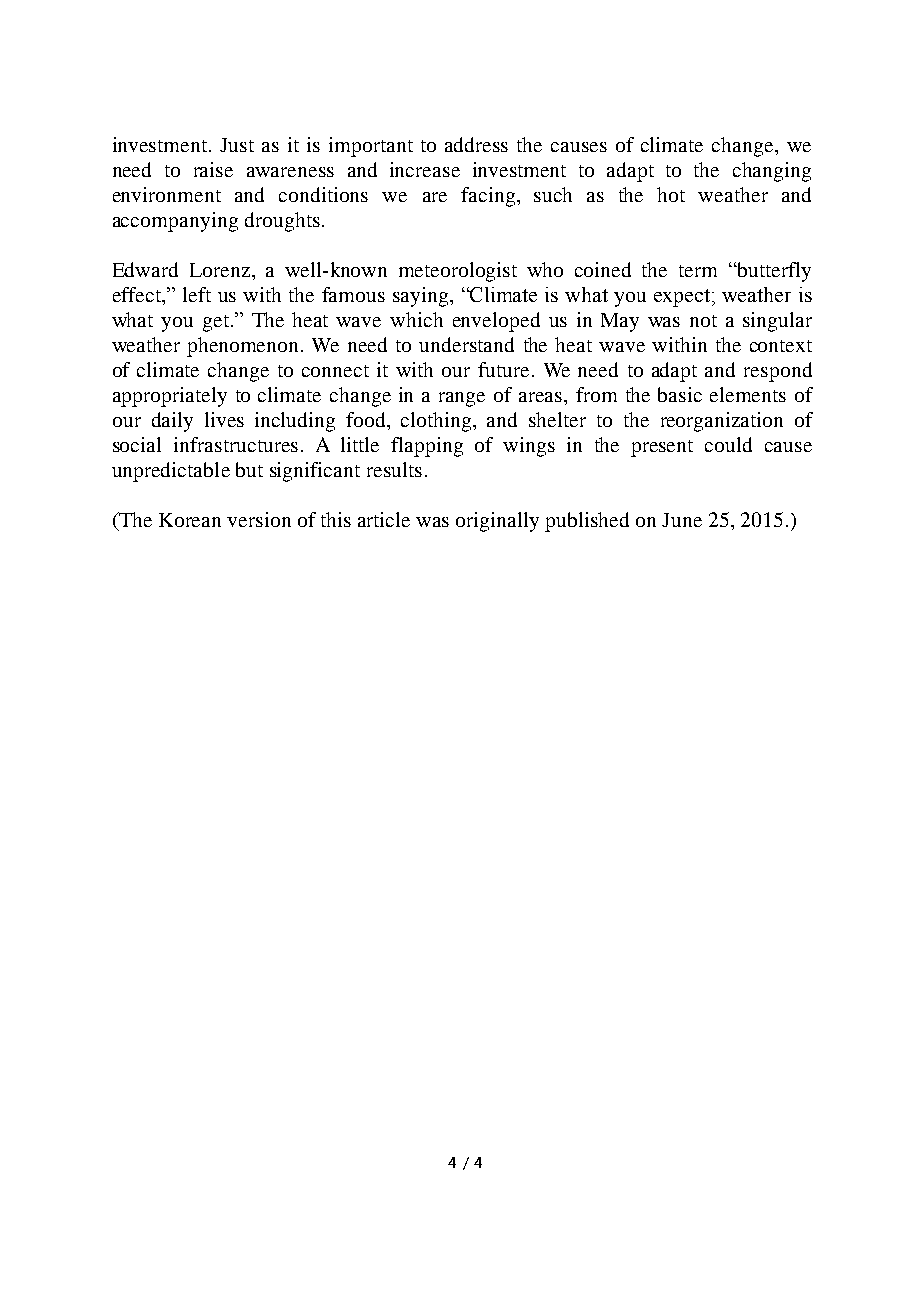  Describe the element at coordinates (772, 172) in the image. I see `changing` at that location.
